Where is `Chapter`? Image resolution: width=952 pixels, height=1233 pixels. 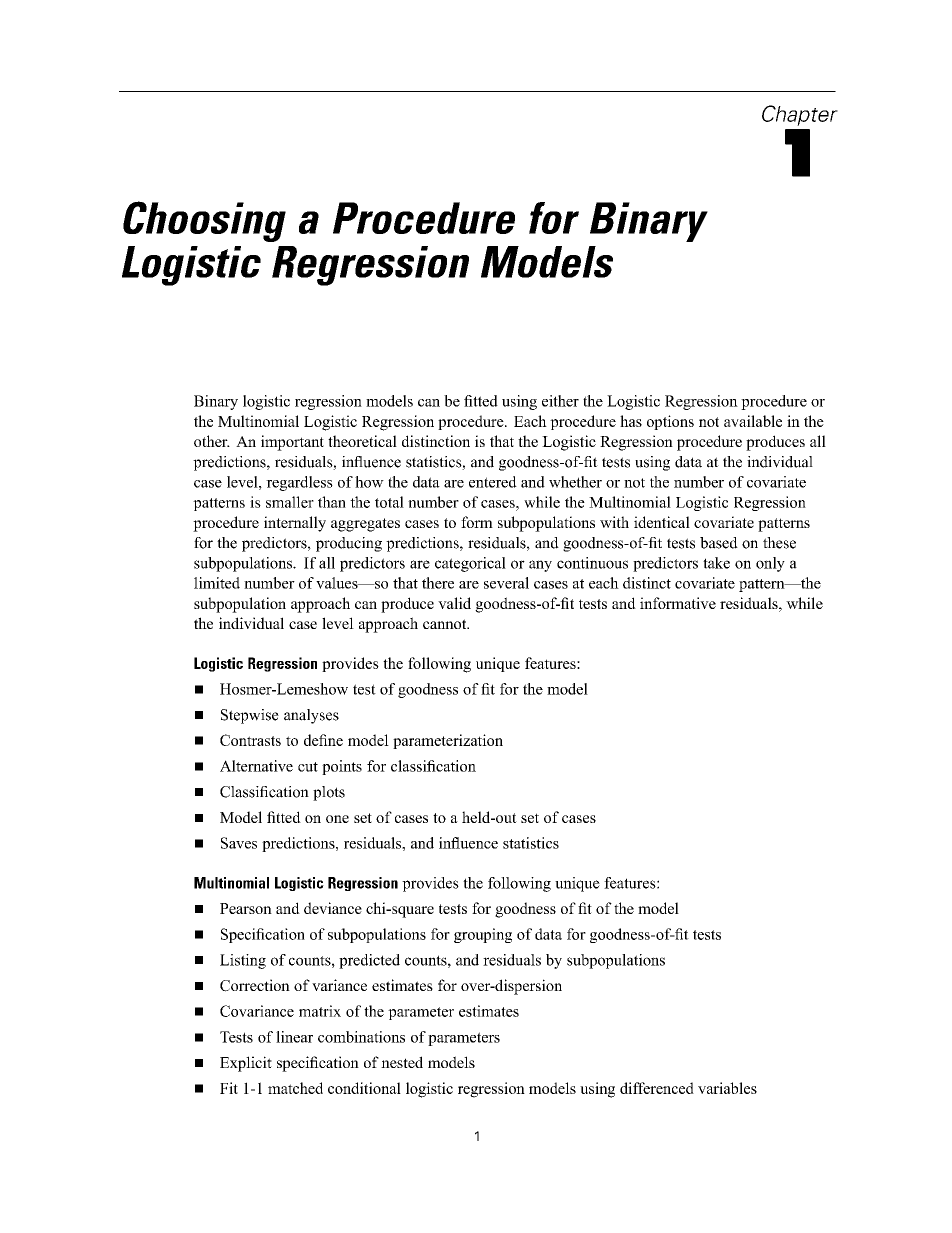
Chapter is located at coordinates (800, 115).
